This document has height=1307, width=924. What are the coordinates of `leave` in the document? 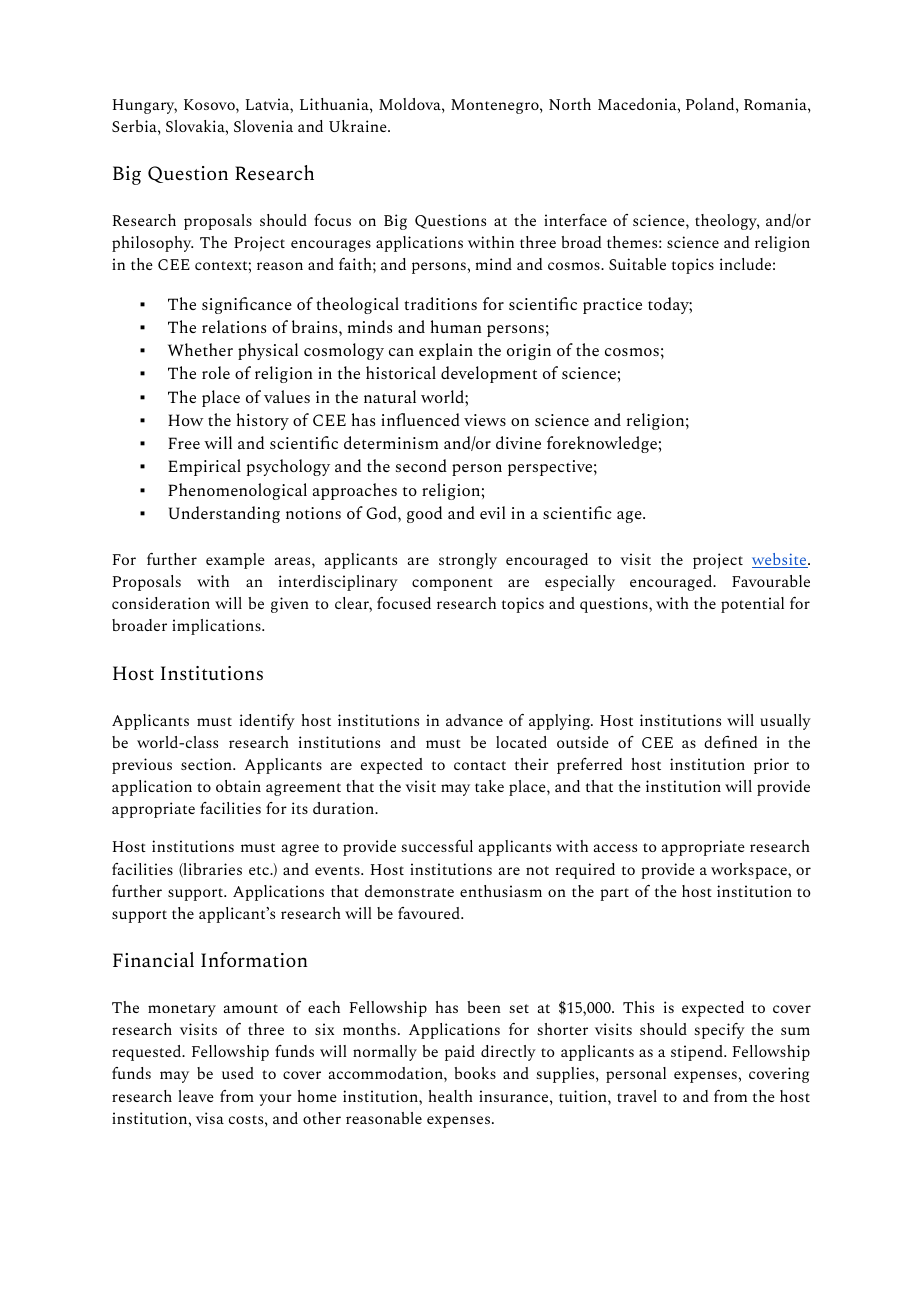 It's located at (196, 1096).
